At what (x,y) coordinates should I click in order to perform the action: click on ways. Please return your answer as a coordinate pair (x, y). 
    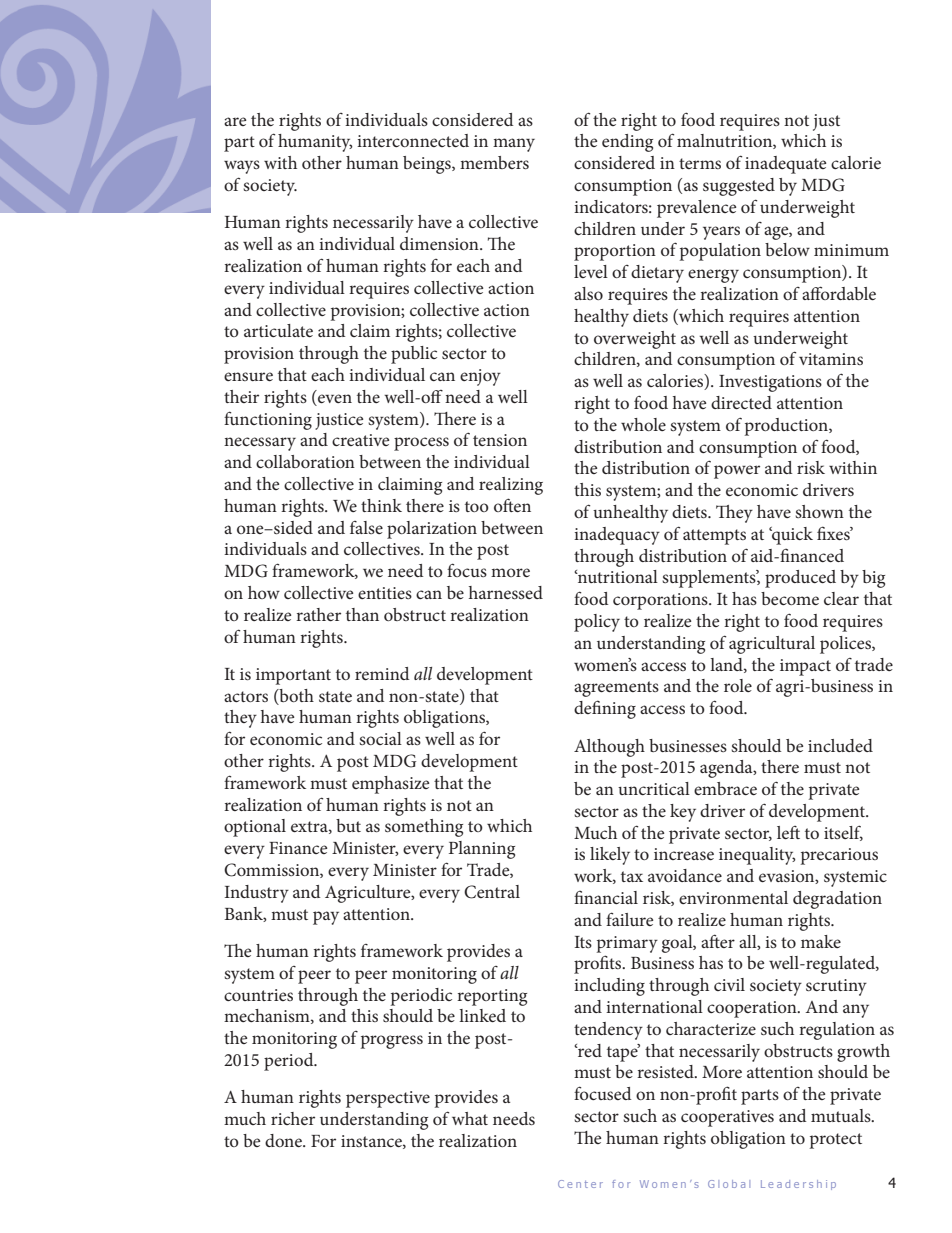
    Looking at the image, I should click on (242, 167).
